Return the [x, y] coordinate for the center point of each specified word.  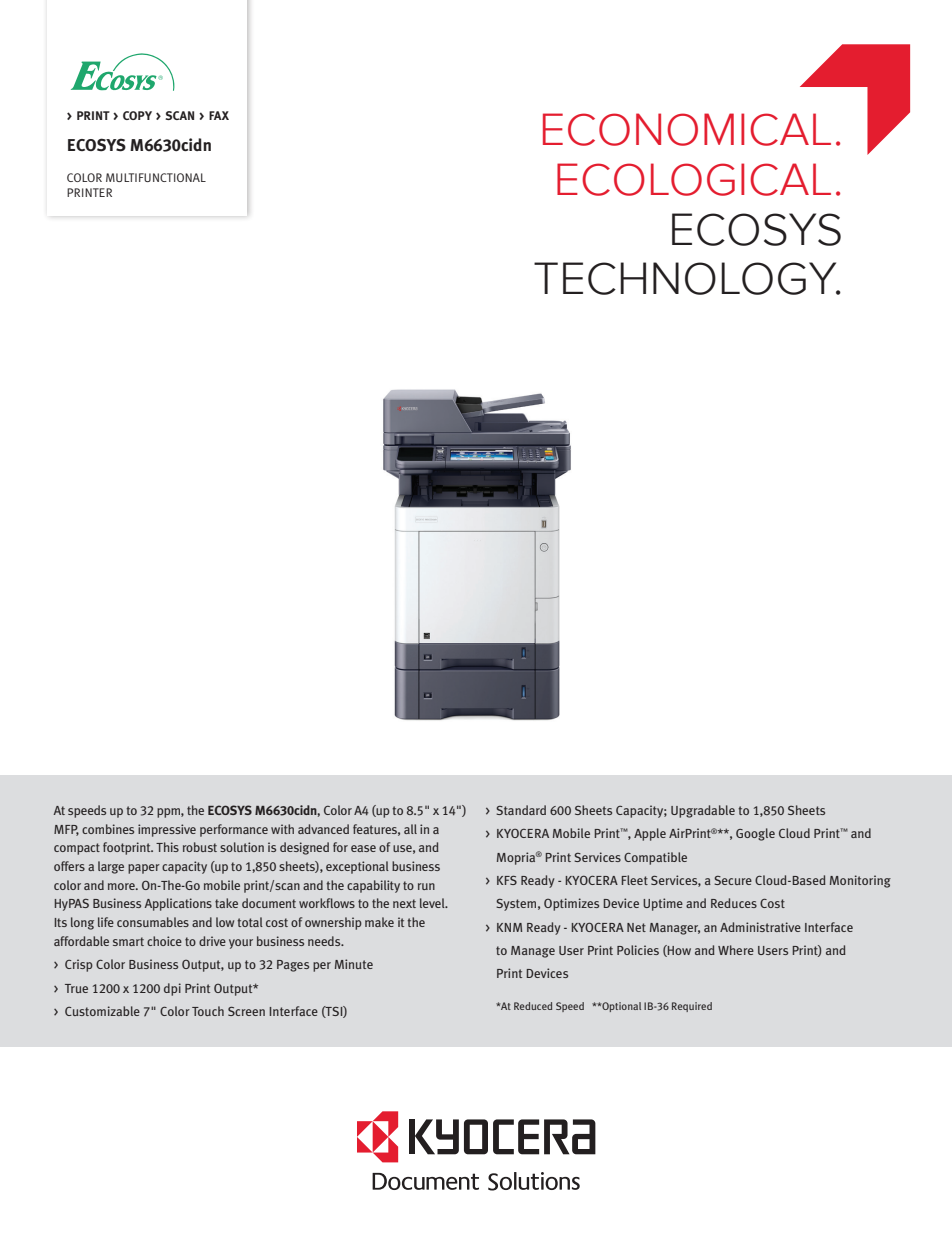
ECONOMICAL [687, 129]
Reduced [533, 1006]
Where [736, 950]
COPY [137, 115]
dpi [172, 989]
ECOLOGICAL [694, 179]
